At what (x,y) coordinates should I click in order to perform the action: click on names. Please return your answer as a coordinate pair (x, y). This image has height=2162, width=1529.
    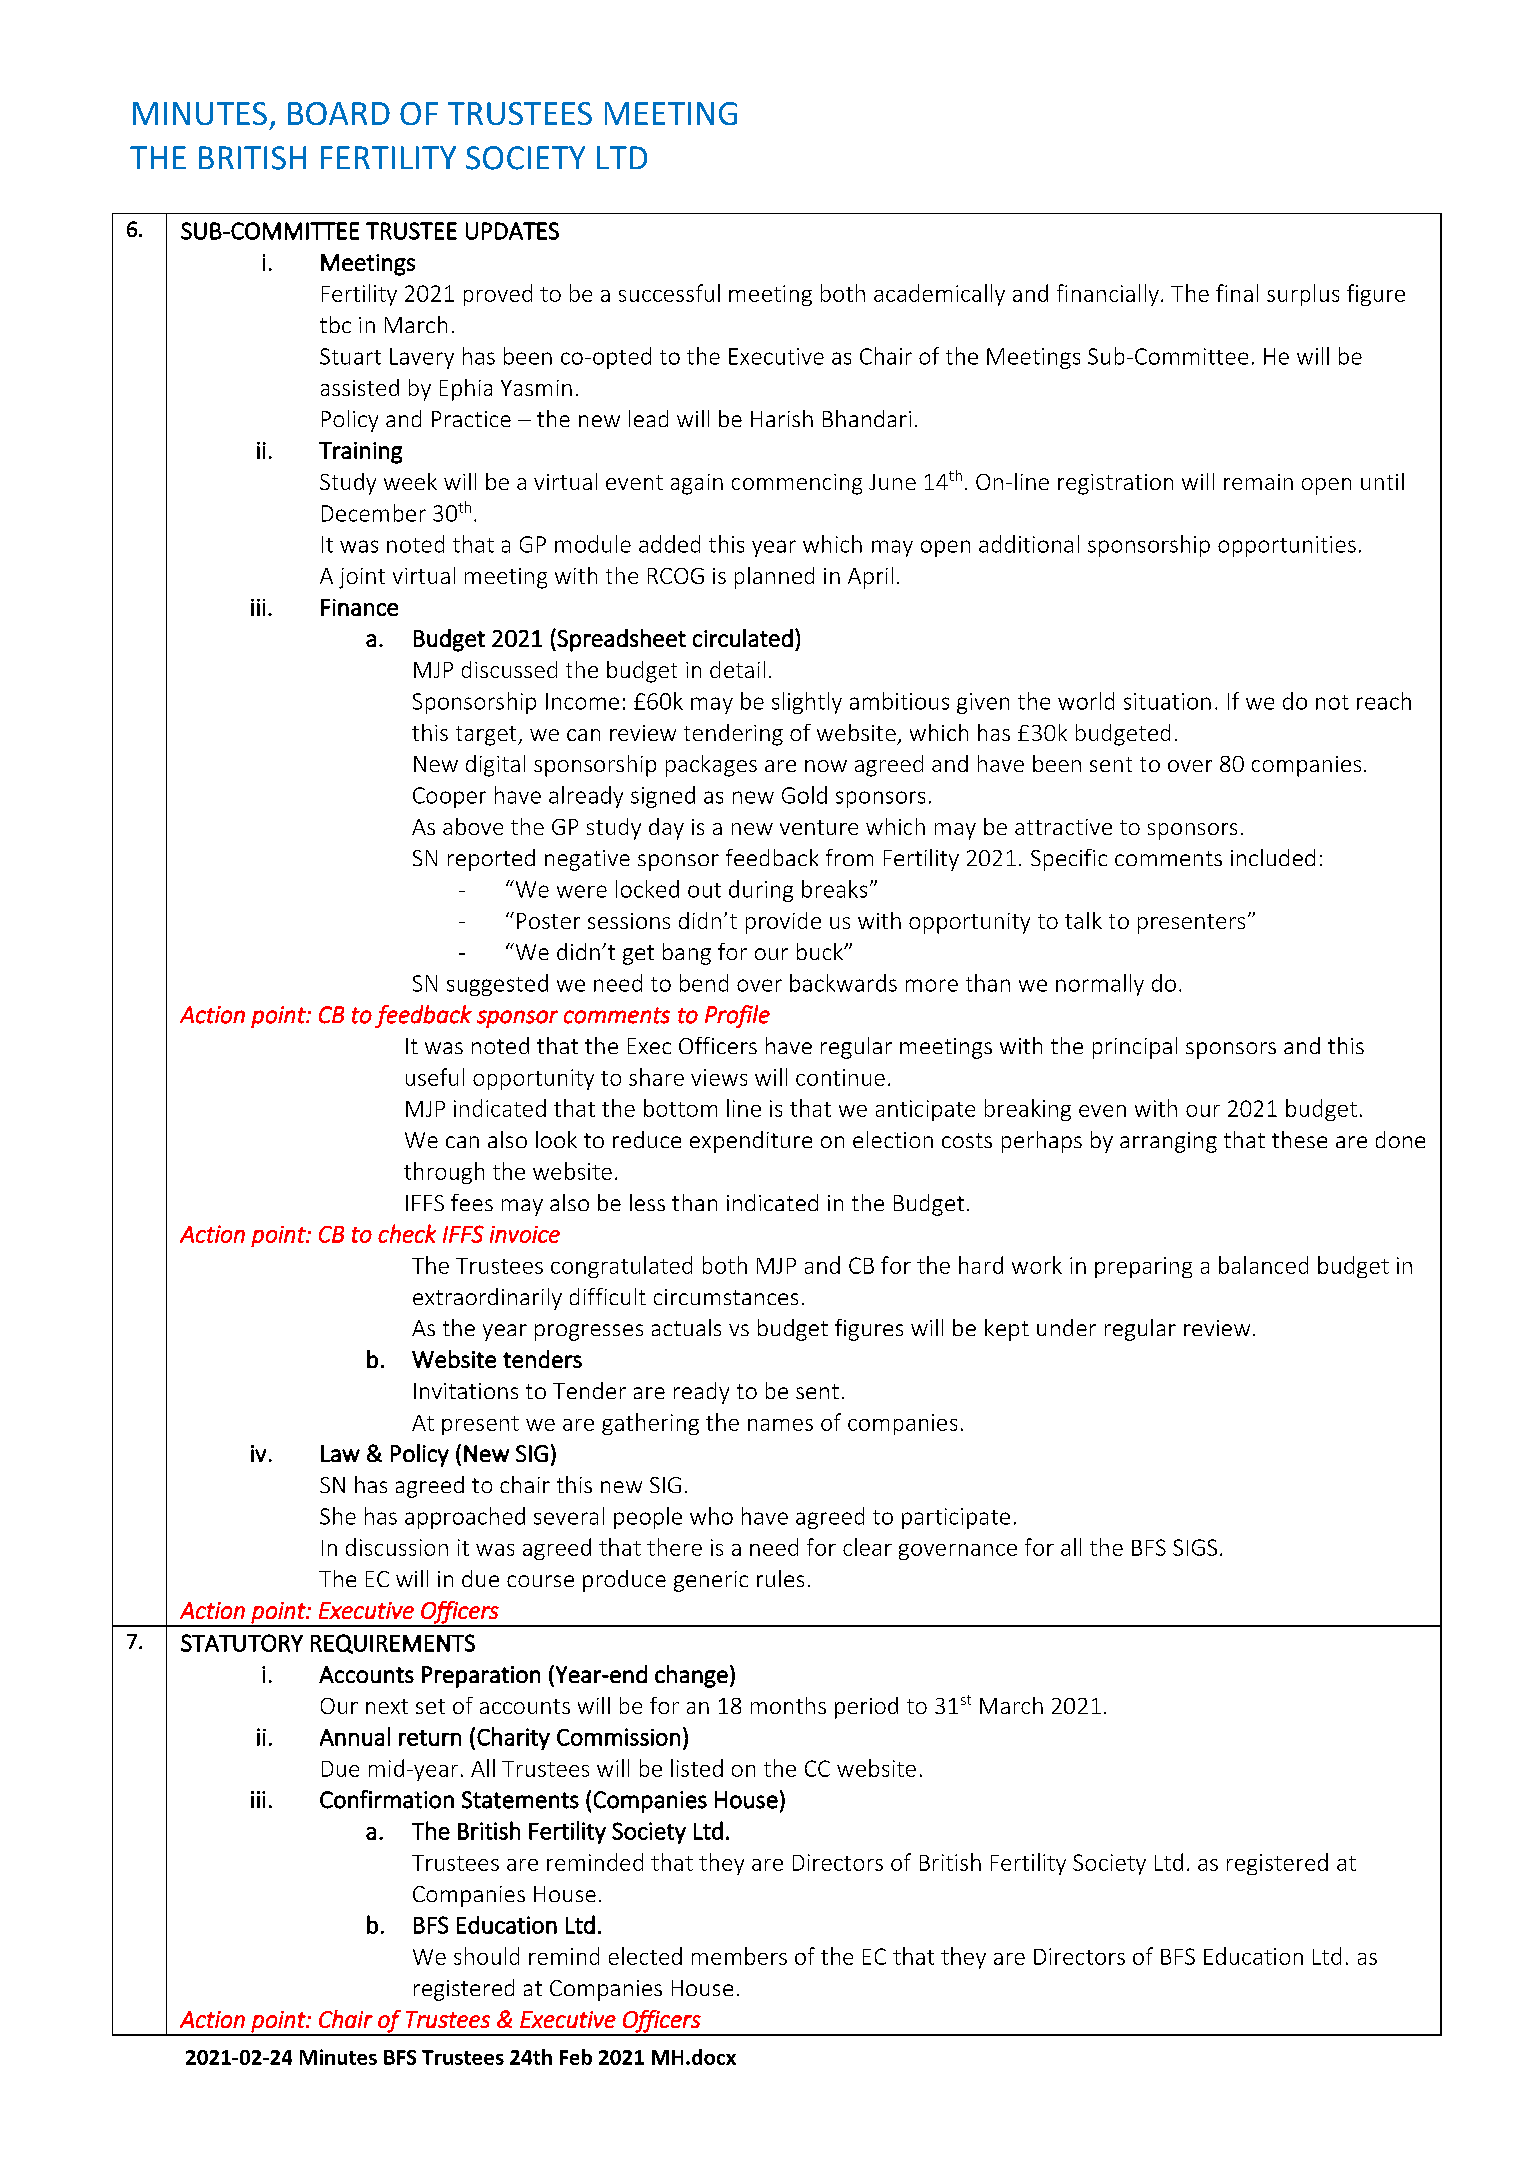
    Looking at the image, I should click on (780, 1425).
